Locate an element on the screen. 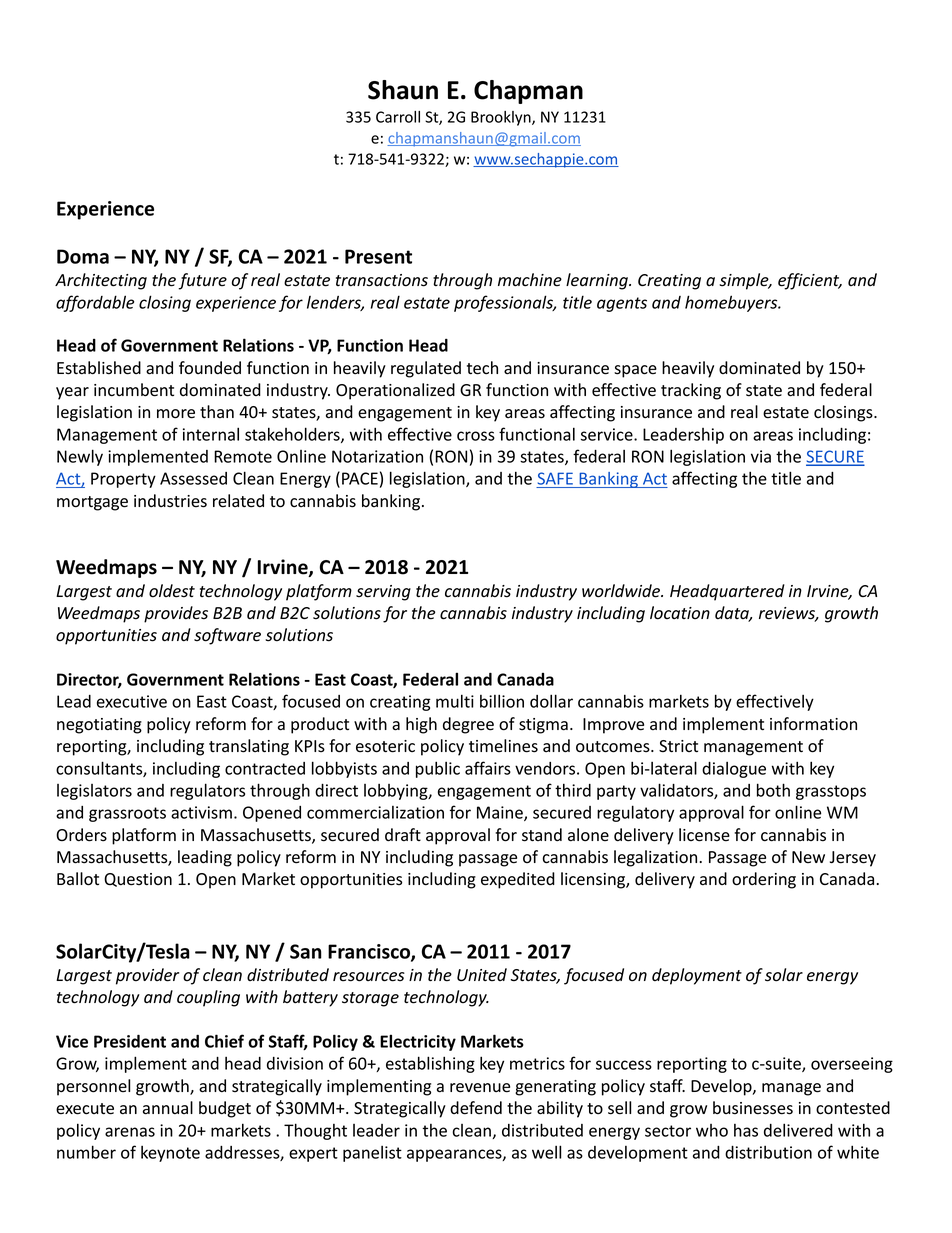 This screenshot has width=952, height=1233. Assessed is located at coordinates (193, 478).
